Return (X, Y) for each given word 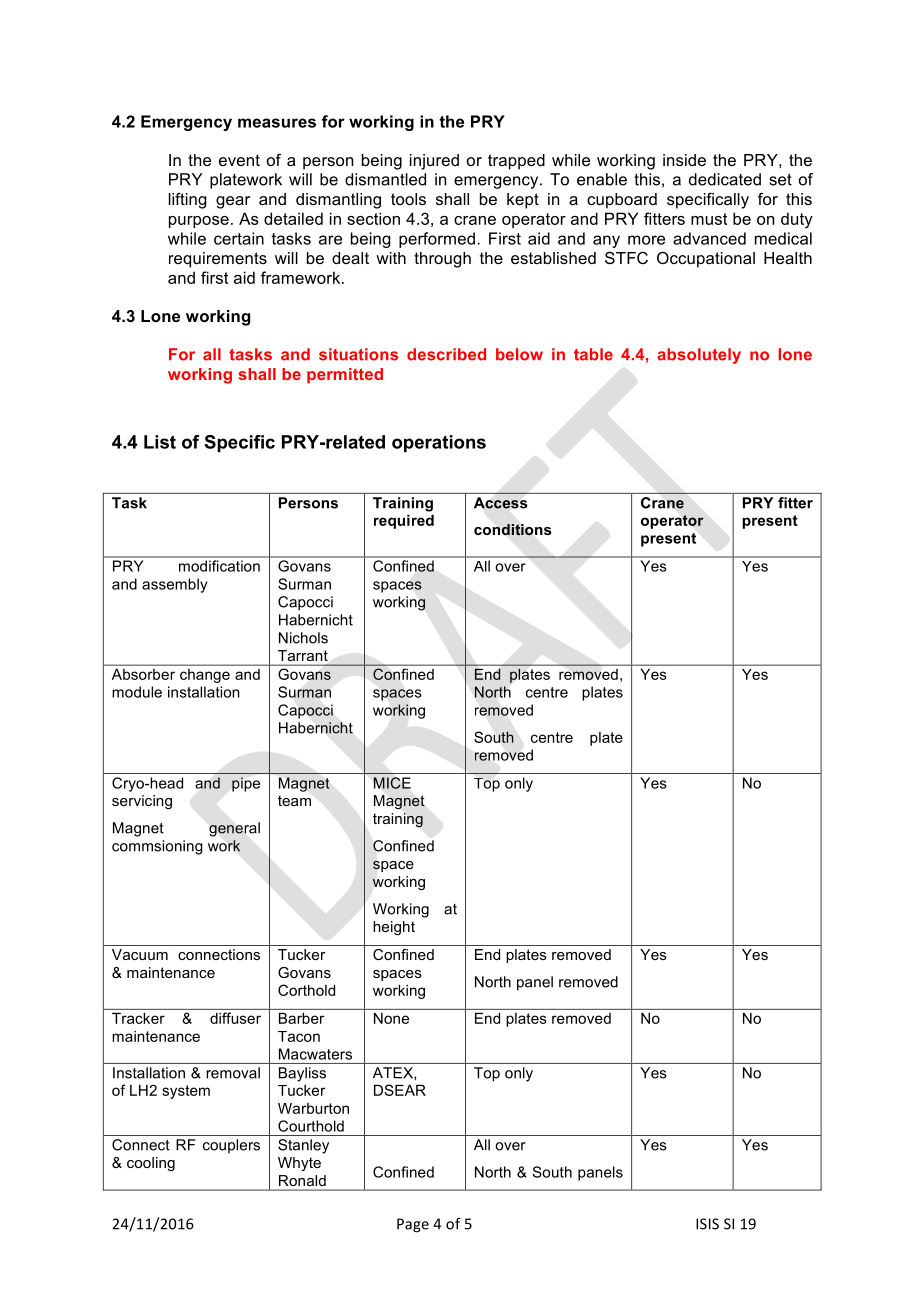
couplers (231, 1146)
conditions (513, 530)
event (239, 160)
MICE (392, 783)
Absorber (143, 674)
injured (434, 162)
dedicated (725, 179)
